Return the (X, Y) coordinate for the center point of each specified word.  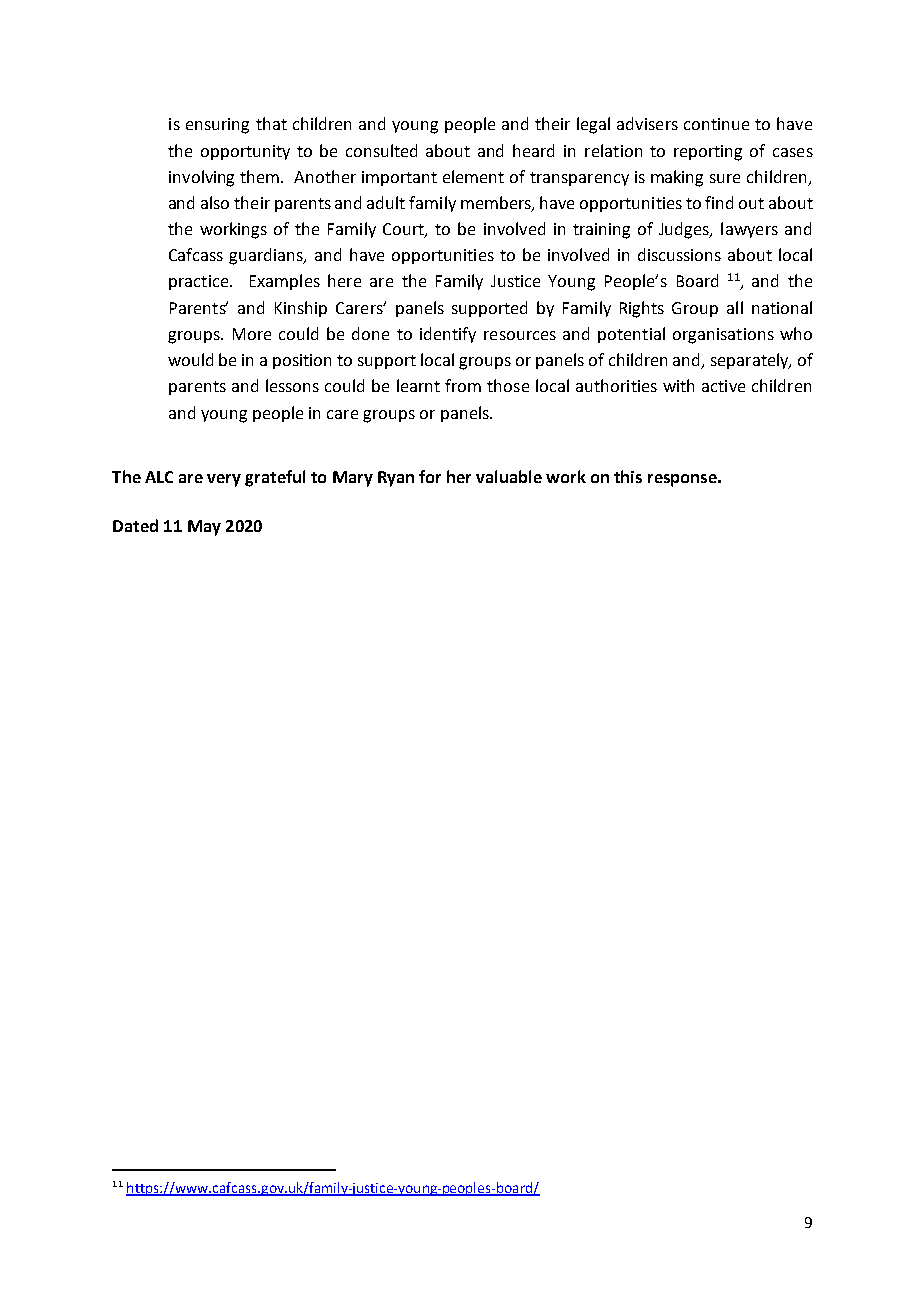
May (204, 528)
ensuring (217, 126)
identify (448, 335)
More (252, 334)
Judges (685, 230)
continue (716, 124)
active (723, 386)
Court (404, 230)
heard (533, 150)
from (463, 385)
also (215, 202)
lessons (292, 385)
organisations (723, 336)
